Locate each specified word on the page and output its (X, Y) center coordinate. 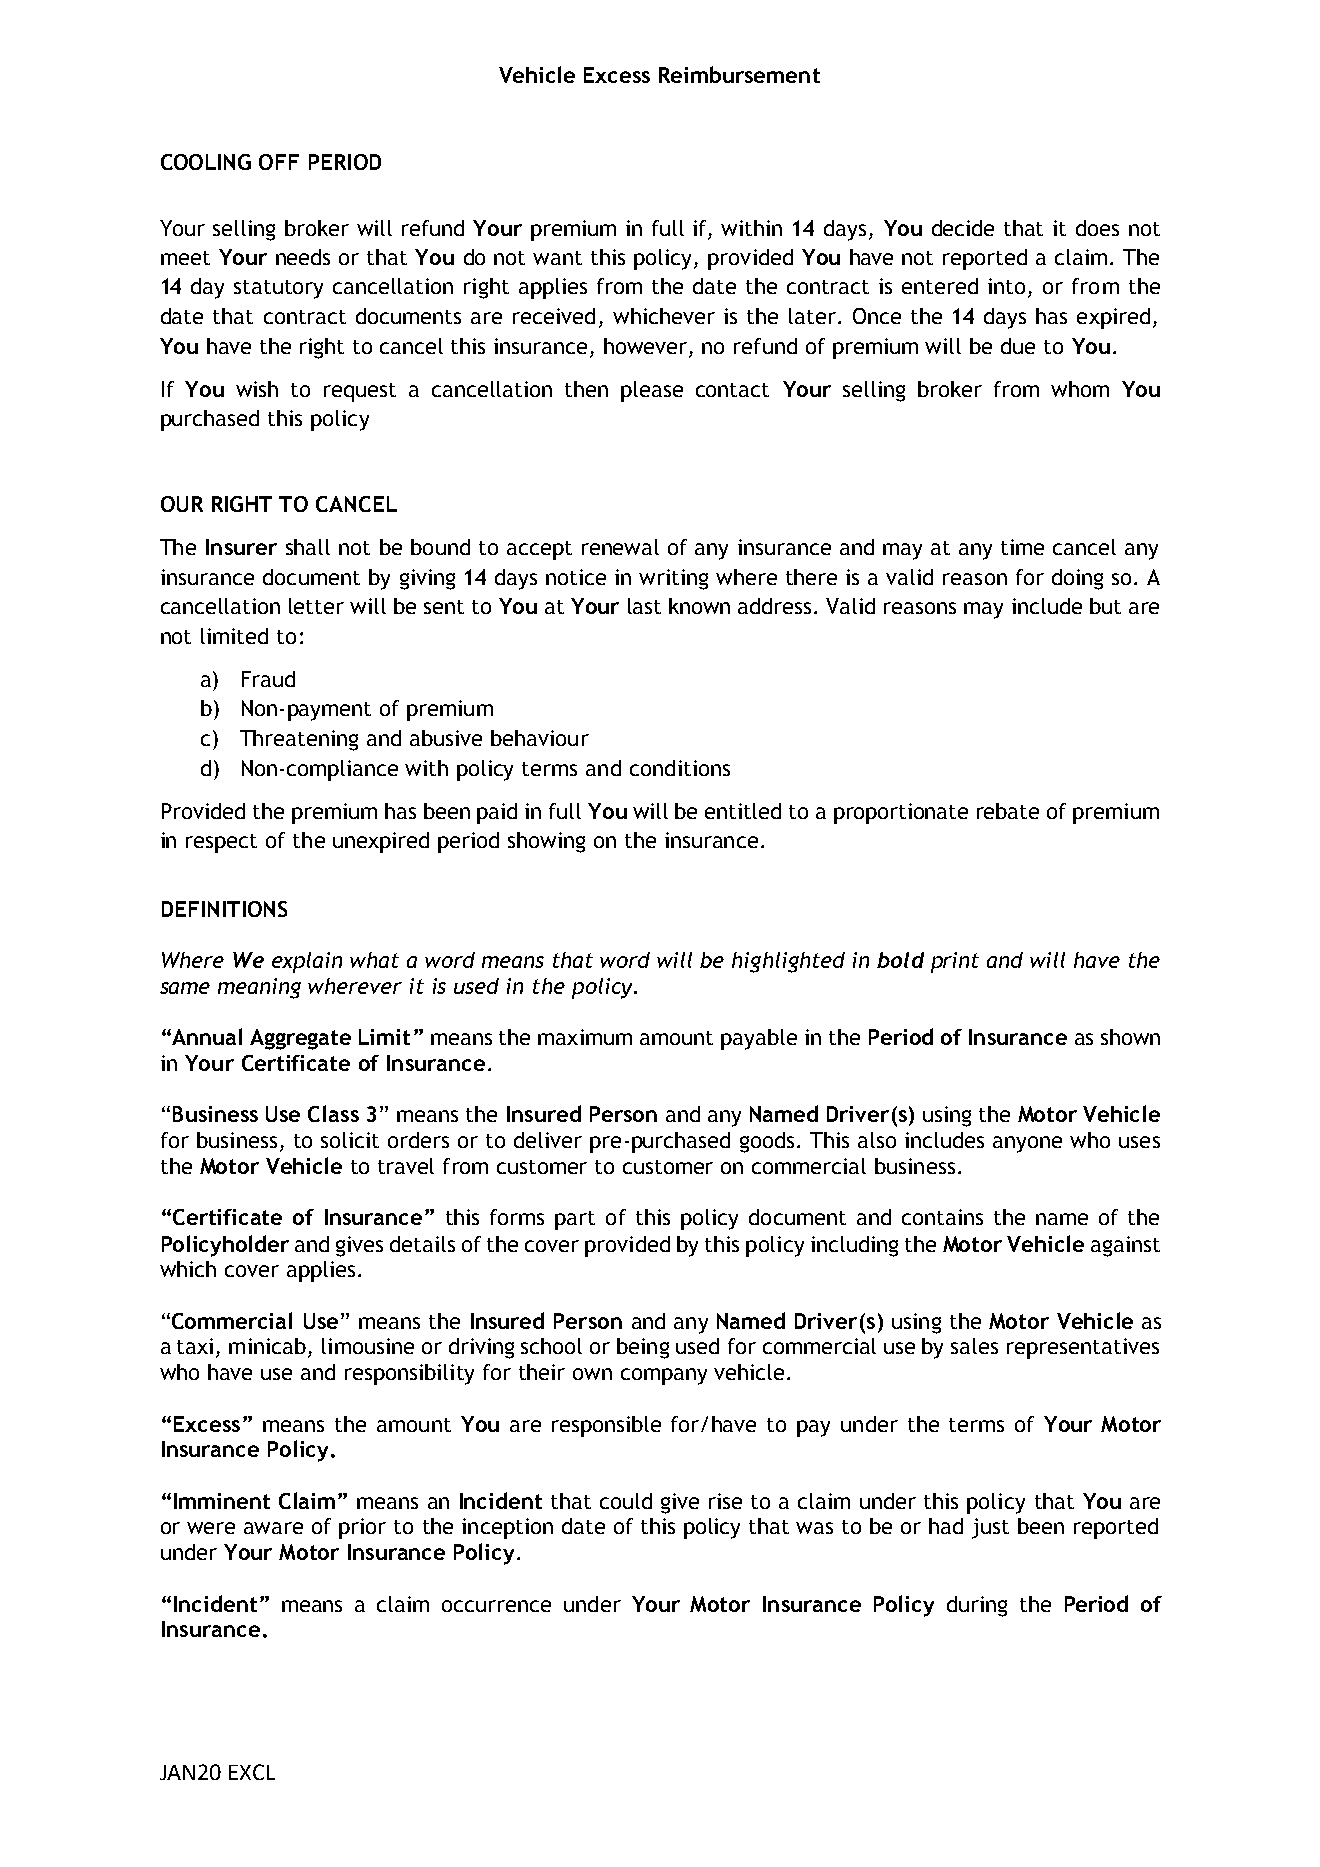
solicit (350, 1140)
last (644, 606)
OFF (279, 162)
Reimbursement (739, 74)
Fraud (268, 679)
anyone (1027, 1144)
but (1105, 606)
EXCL (252, 1772)
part (575, 1220)
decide (963, 228)
